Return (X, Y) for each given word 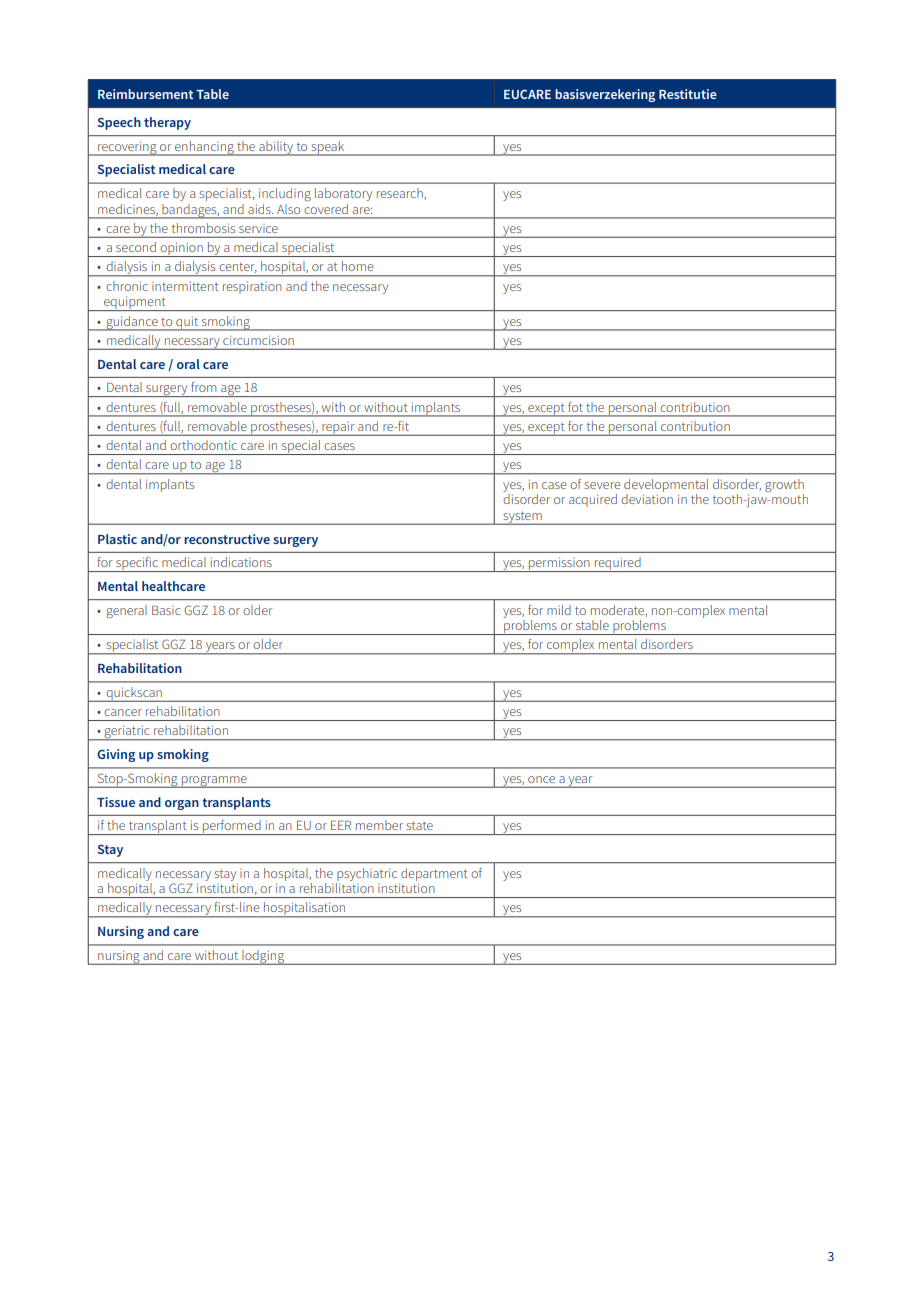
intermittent (185, 286)
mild (559, 610)
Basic (166, 610)
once (541, 779)
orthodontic (203, 445)
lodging (263, 957)
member (379, 825)
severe (602, 485)
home (357, 266)
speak (328, 148)
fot (575, 407)
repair (338, 428)
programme (214, 782)
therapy (167, 123)
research (401, 194)
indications (241, 562)
